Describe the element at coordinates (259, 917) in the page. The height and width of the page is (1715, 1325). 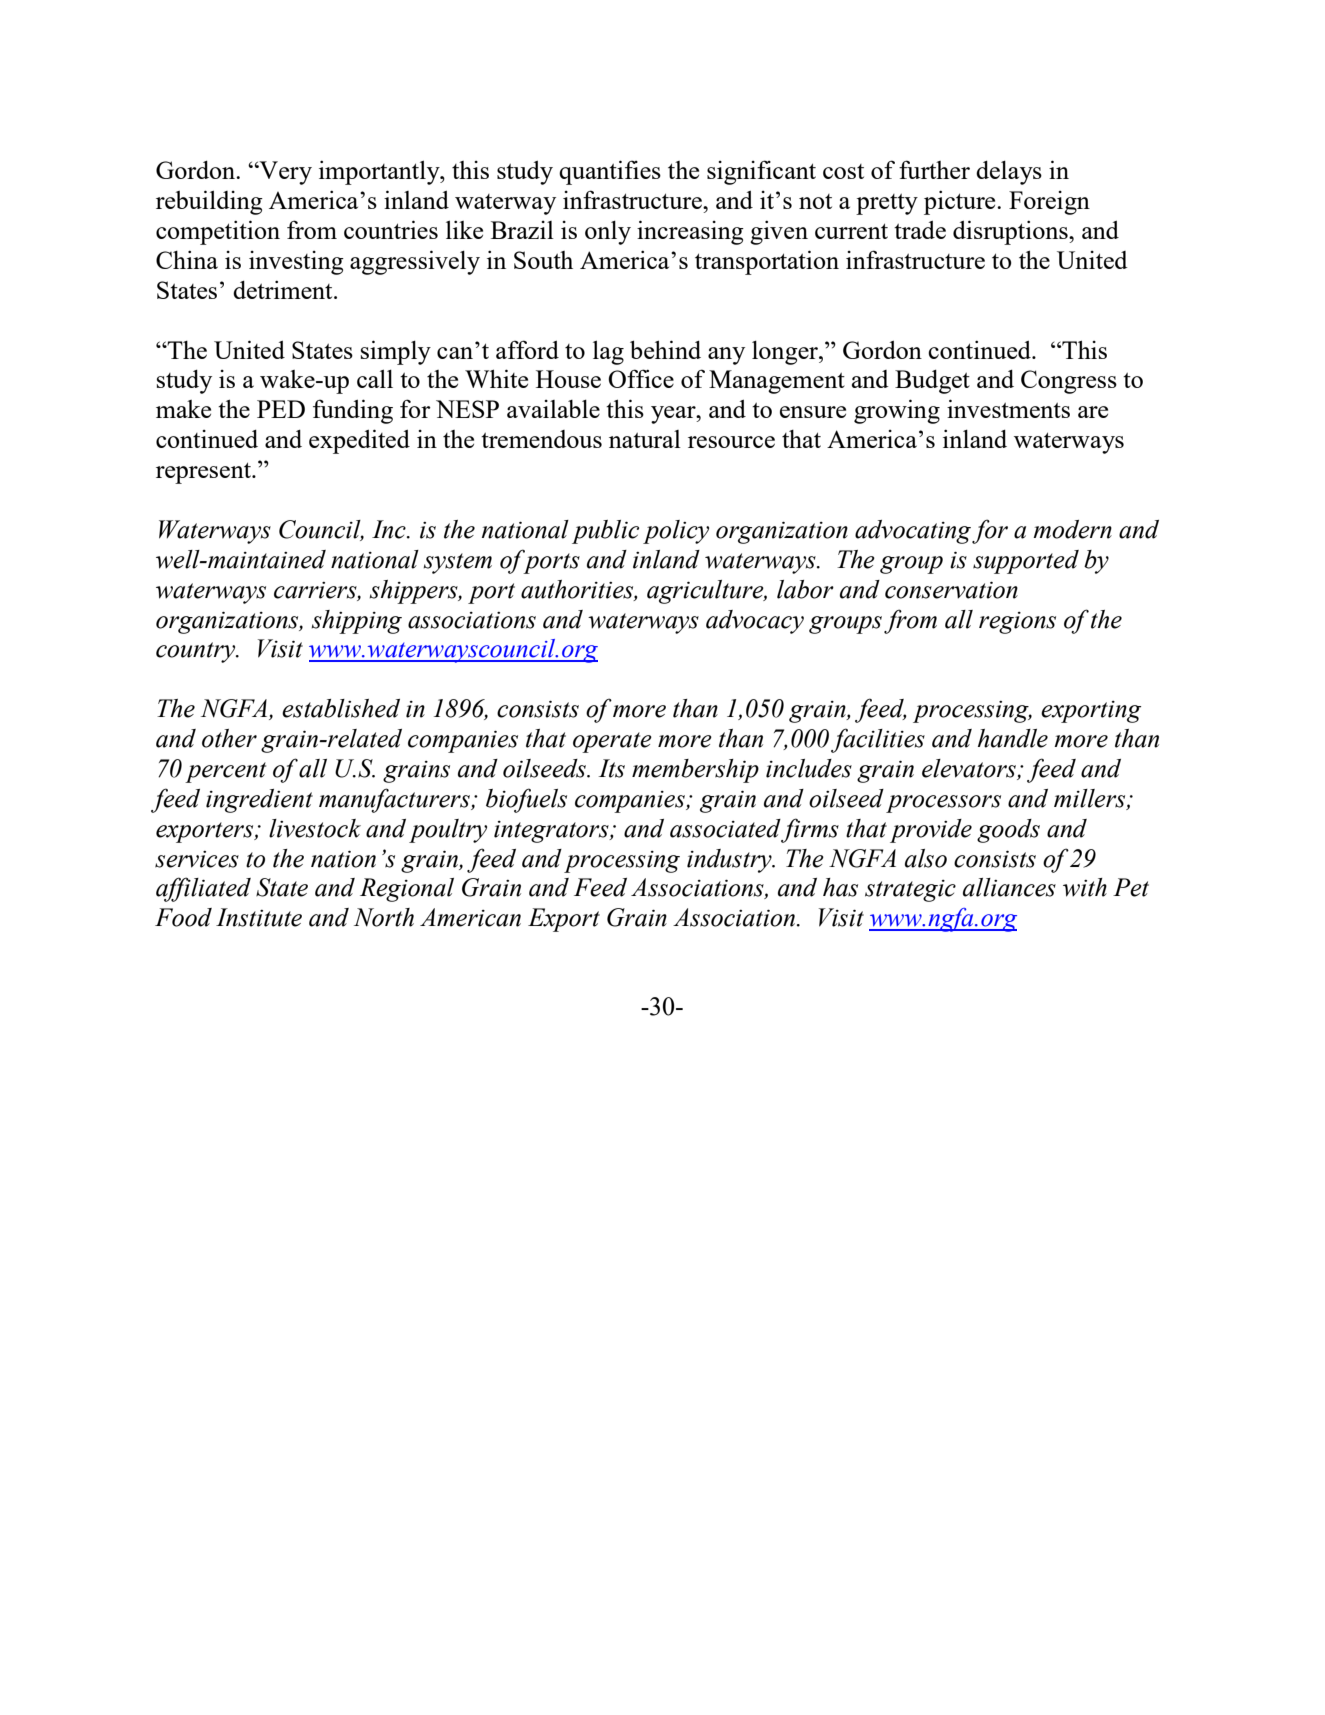
I see `Institute` at that location.
